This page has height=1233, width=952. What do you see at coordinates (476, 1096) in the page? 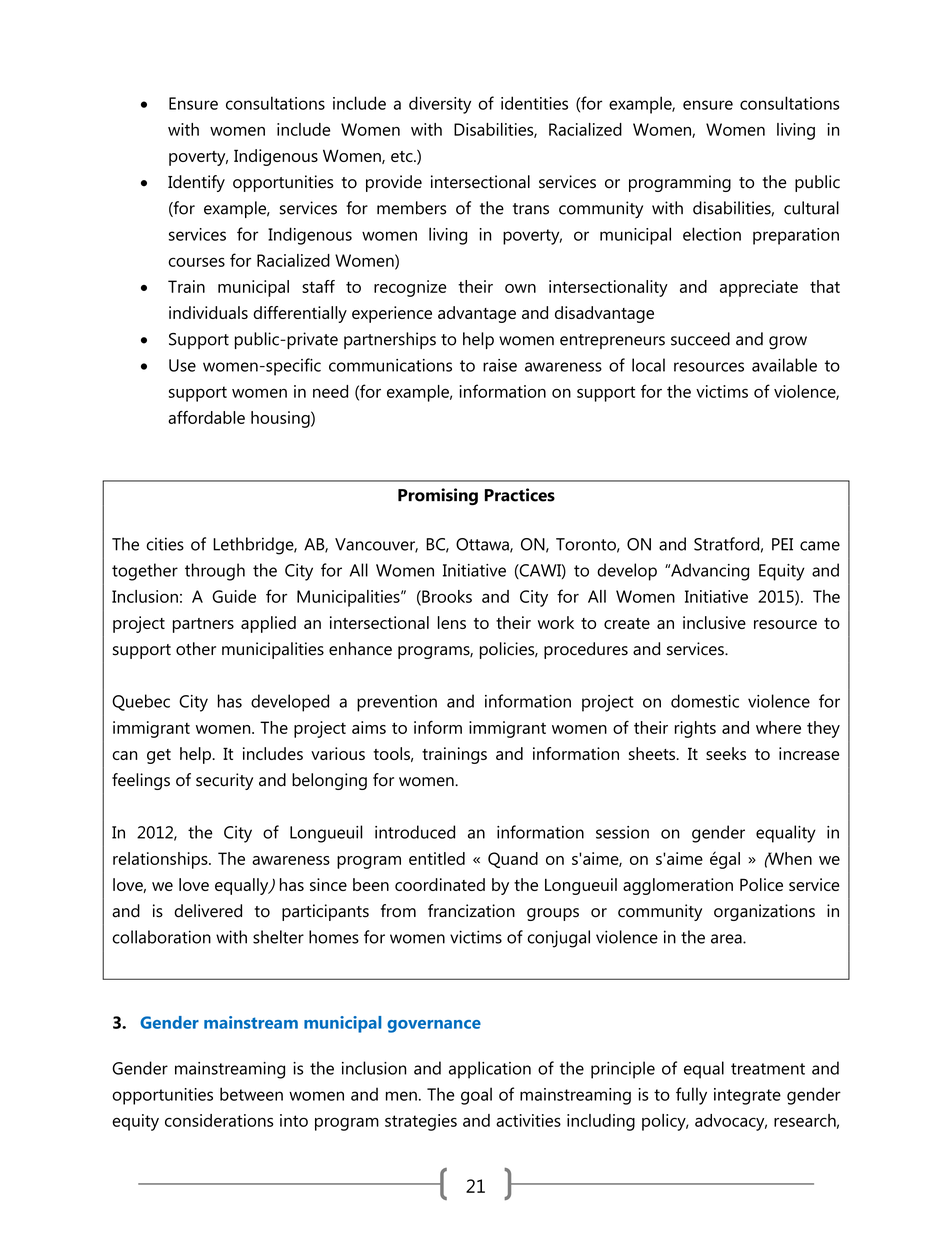
I see `goal` at bounding box center [476, 1096].
